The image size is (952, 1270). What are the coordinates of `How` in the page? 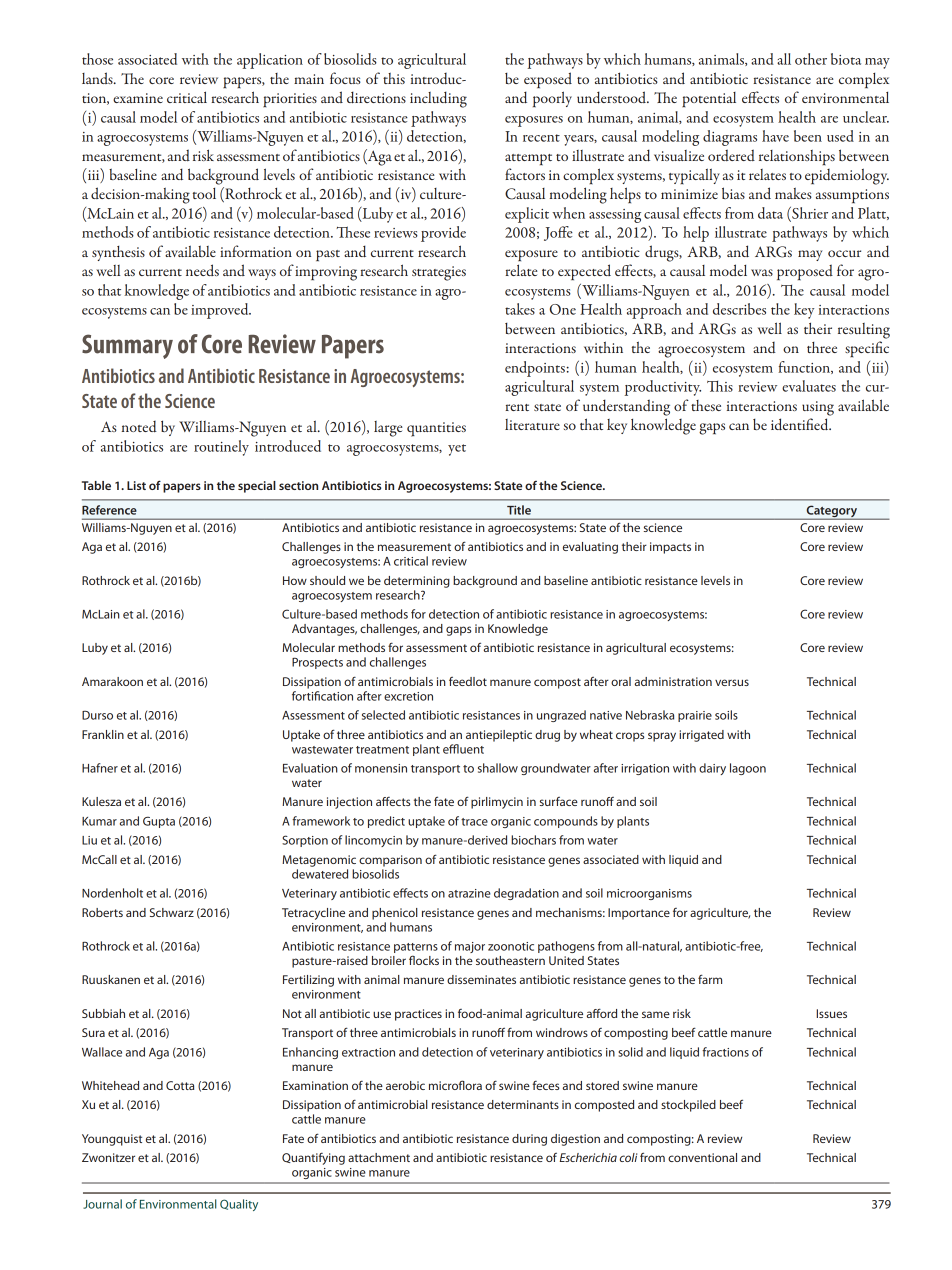 It's located at (295, 580).
